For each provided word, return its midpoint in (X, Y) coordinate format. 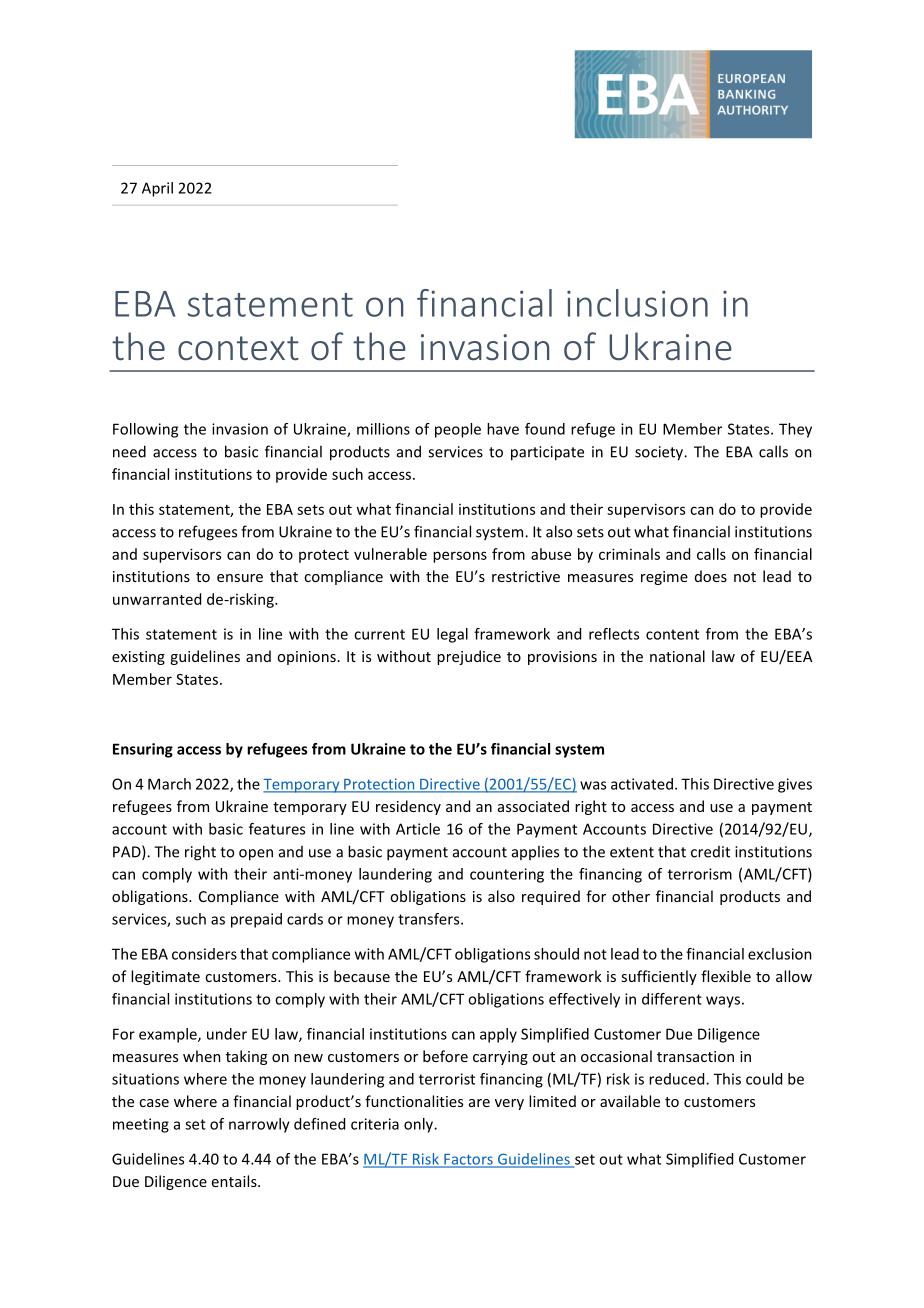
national (677, 656)
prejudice (469, 657)
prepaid (256, 920)
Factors (468, 1160)
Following (145, 430)
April (157, 189)
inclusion (637, 303)
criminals (629, 554)
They (795, 430)
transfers (430, 919)
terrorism (700, 874)
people (458, 430)
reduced (678, 1079)
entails (235, 1181)
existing (138, 658)
